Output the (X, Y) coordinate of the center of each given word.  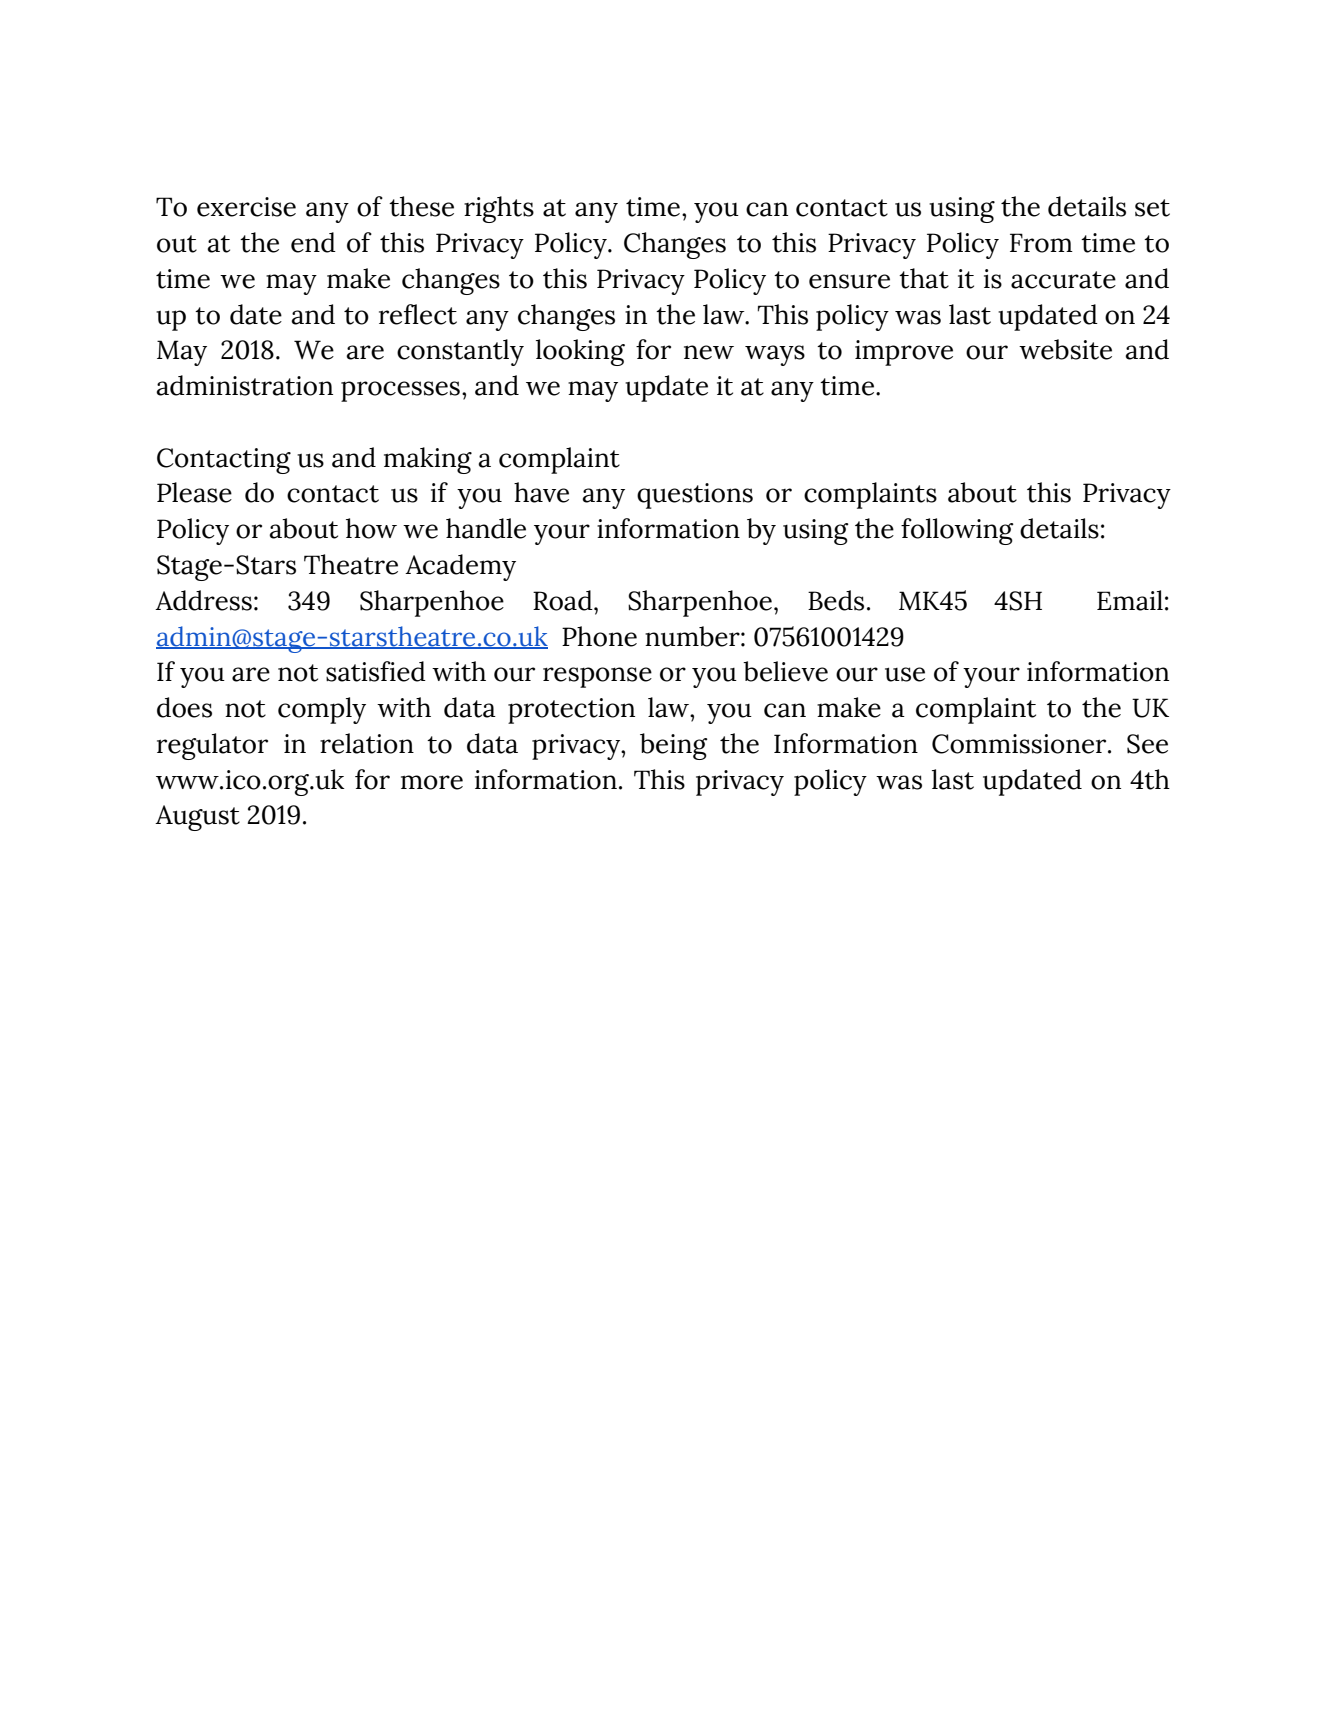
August (197, 818)
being (674, 746)
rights (499, 209)
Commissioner (1020, 744)
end (313, 242)
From (1041, 243)
